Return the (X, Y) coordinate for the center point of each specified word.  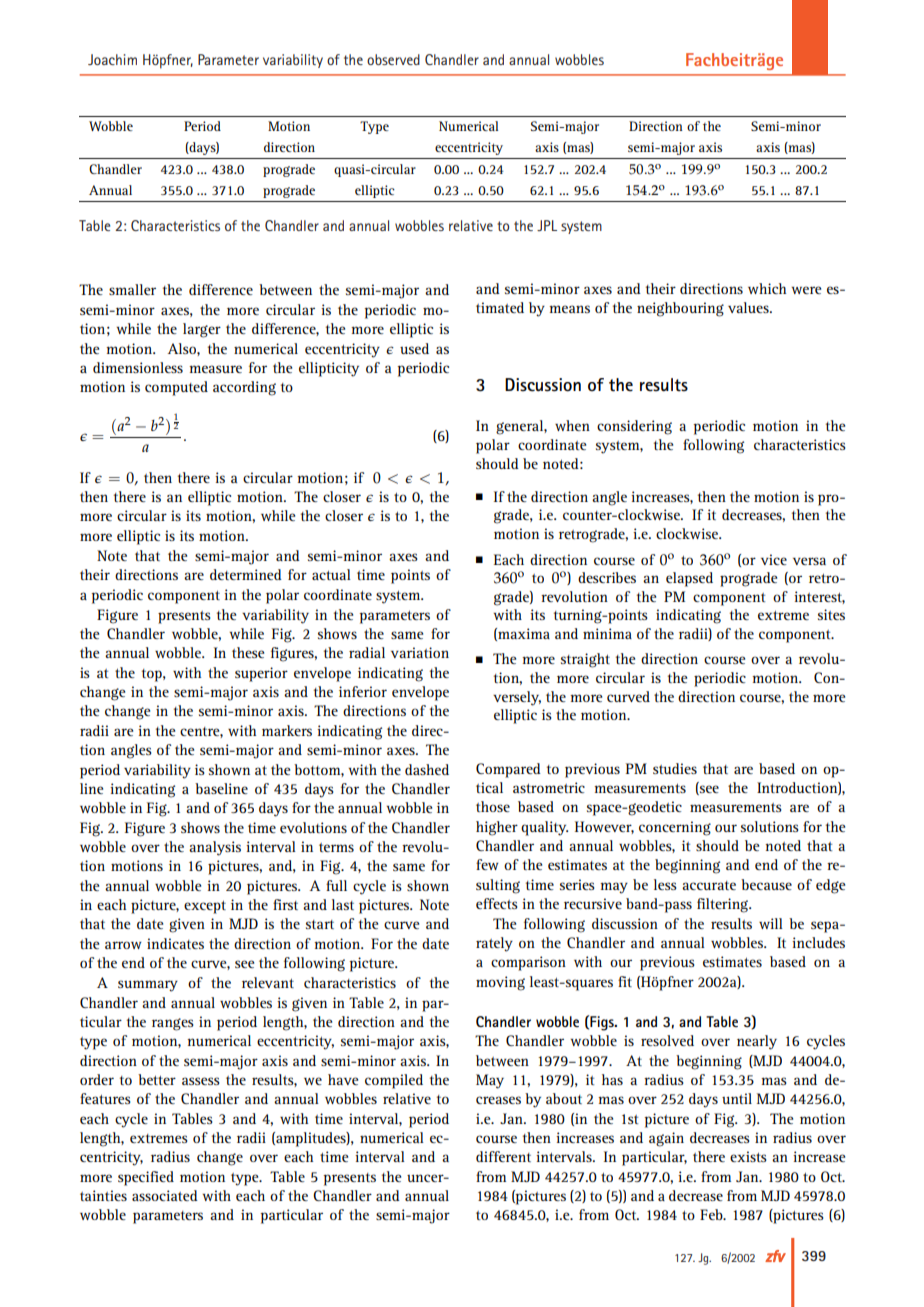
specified (146, 1178)
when (572, 425)
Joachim (112, 59)
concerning (675, 828)
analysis (215, 848)
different (503, 1156)
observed (393, 59)
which (767, 288)
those (493, 806)
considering (634, 427)
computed (176, 388)
